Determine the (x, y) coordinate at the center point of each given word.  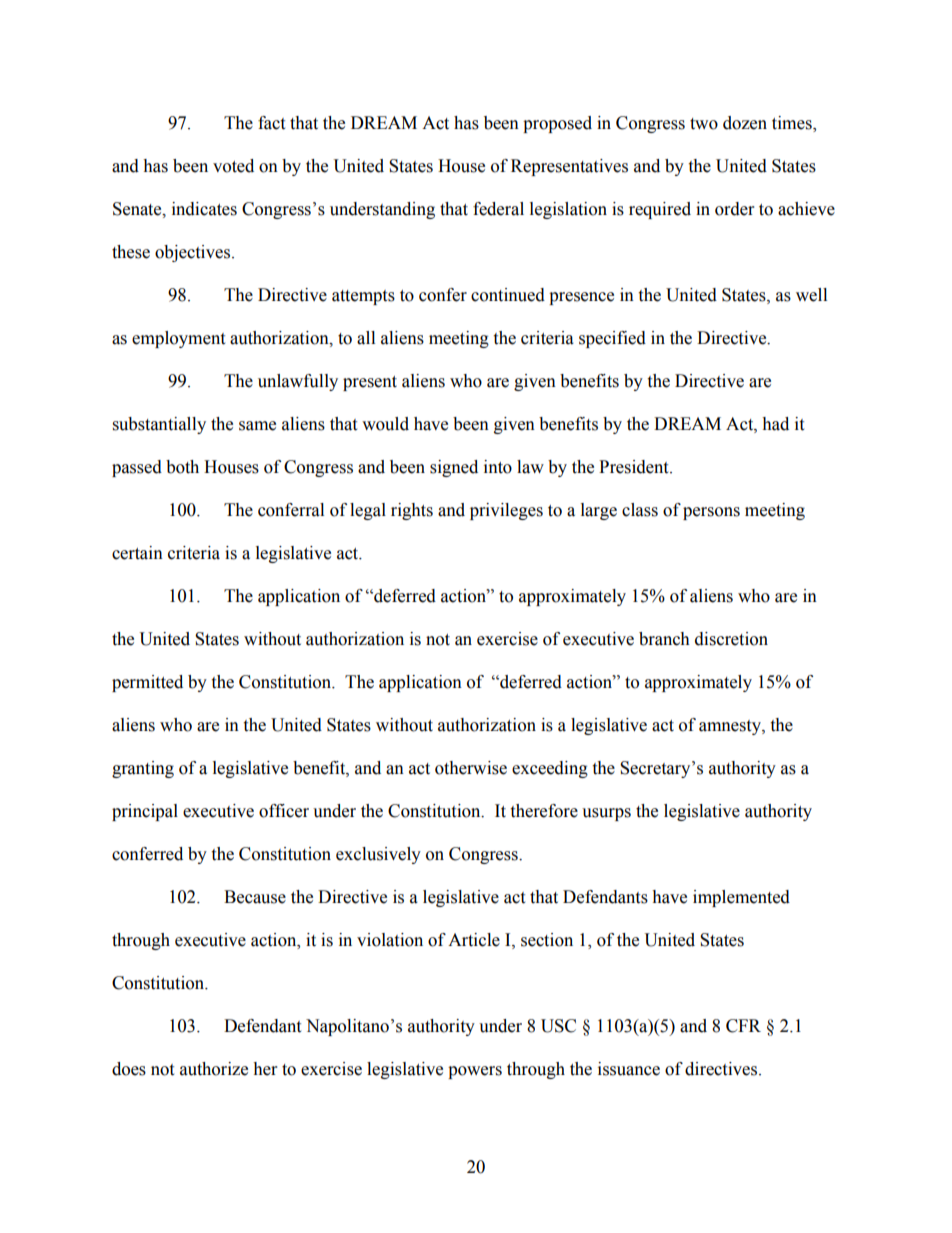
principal (145, 812)
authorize (214, 1069)
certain (137, 553)
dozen (745, 123)
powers (475, 1072)
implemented (741, 898)
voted (233, 166)
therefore (544, 811)
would (385, 424)
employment (178, 339)
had (775, 424)
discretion (731, 639)
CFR (743, 1026)
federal (498, 209)
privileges (506, 511)
